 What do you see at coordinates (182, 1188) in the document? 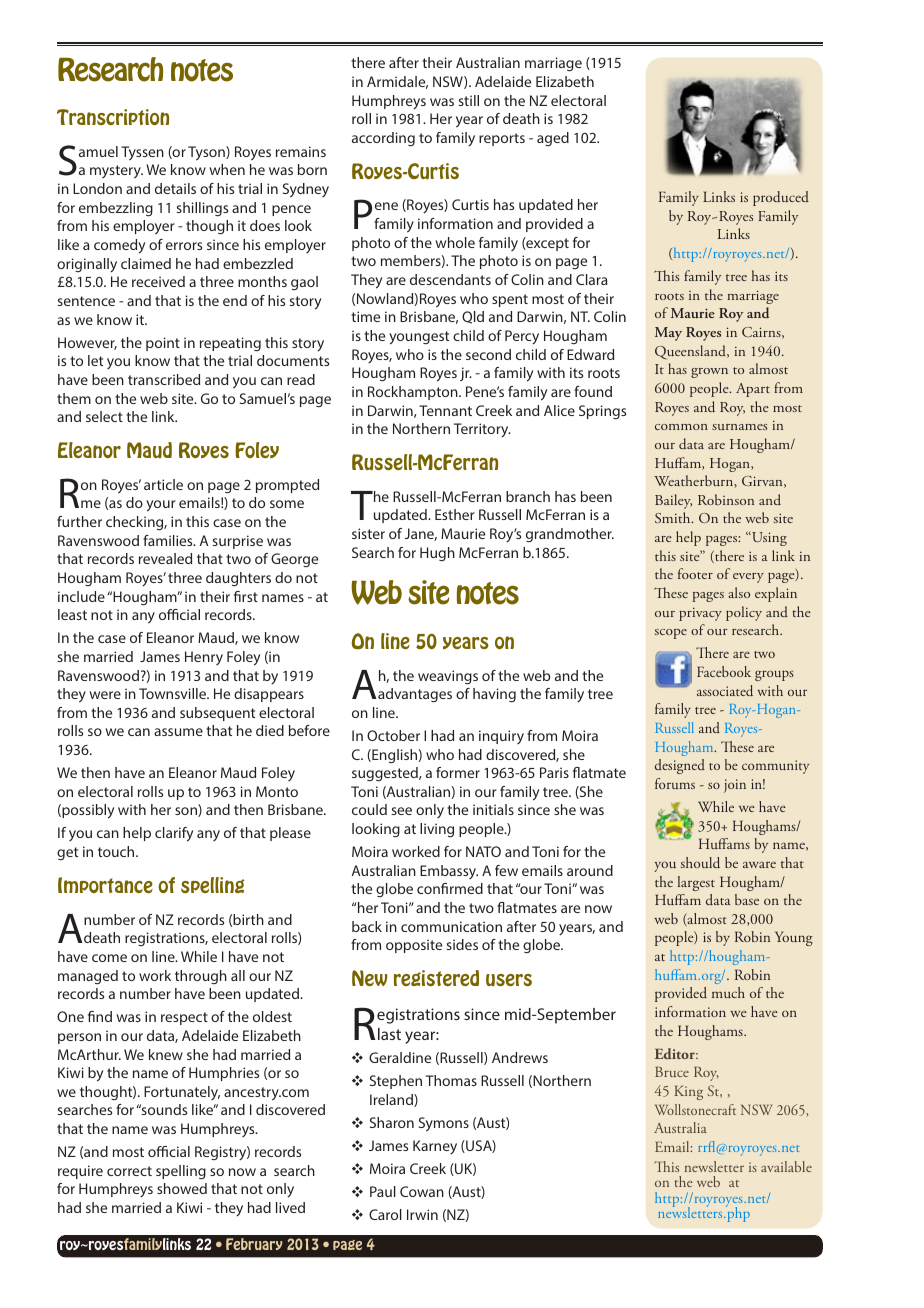
I see `showed` at bounding box center [182, 1188].
